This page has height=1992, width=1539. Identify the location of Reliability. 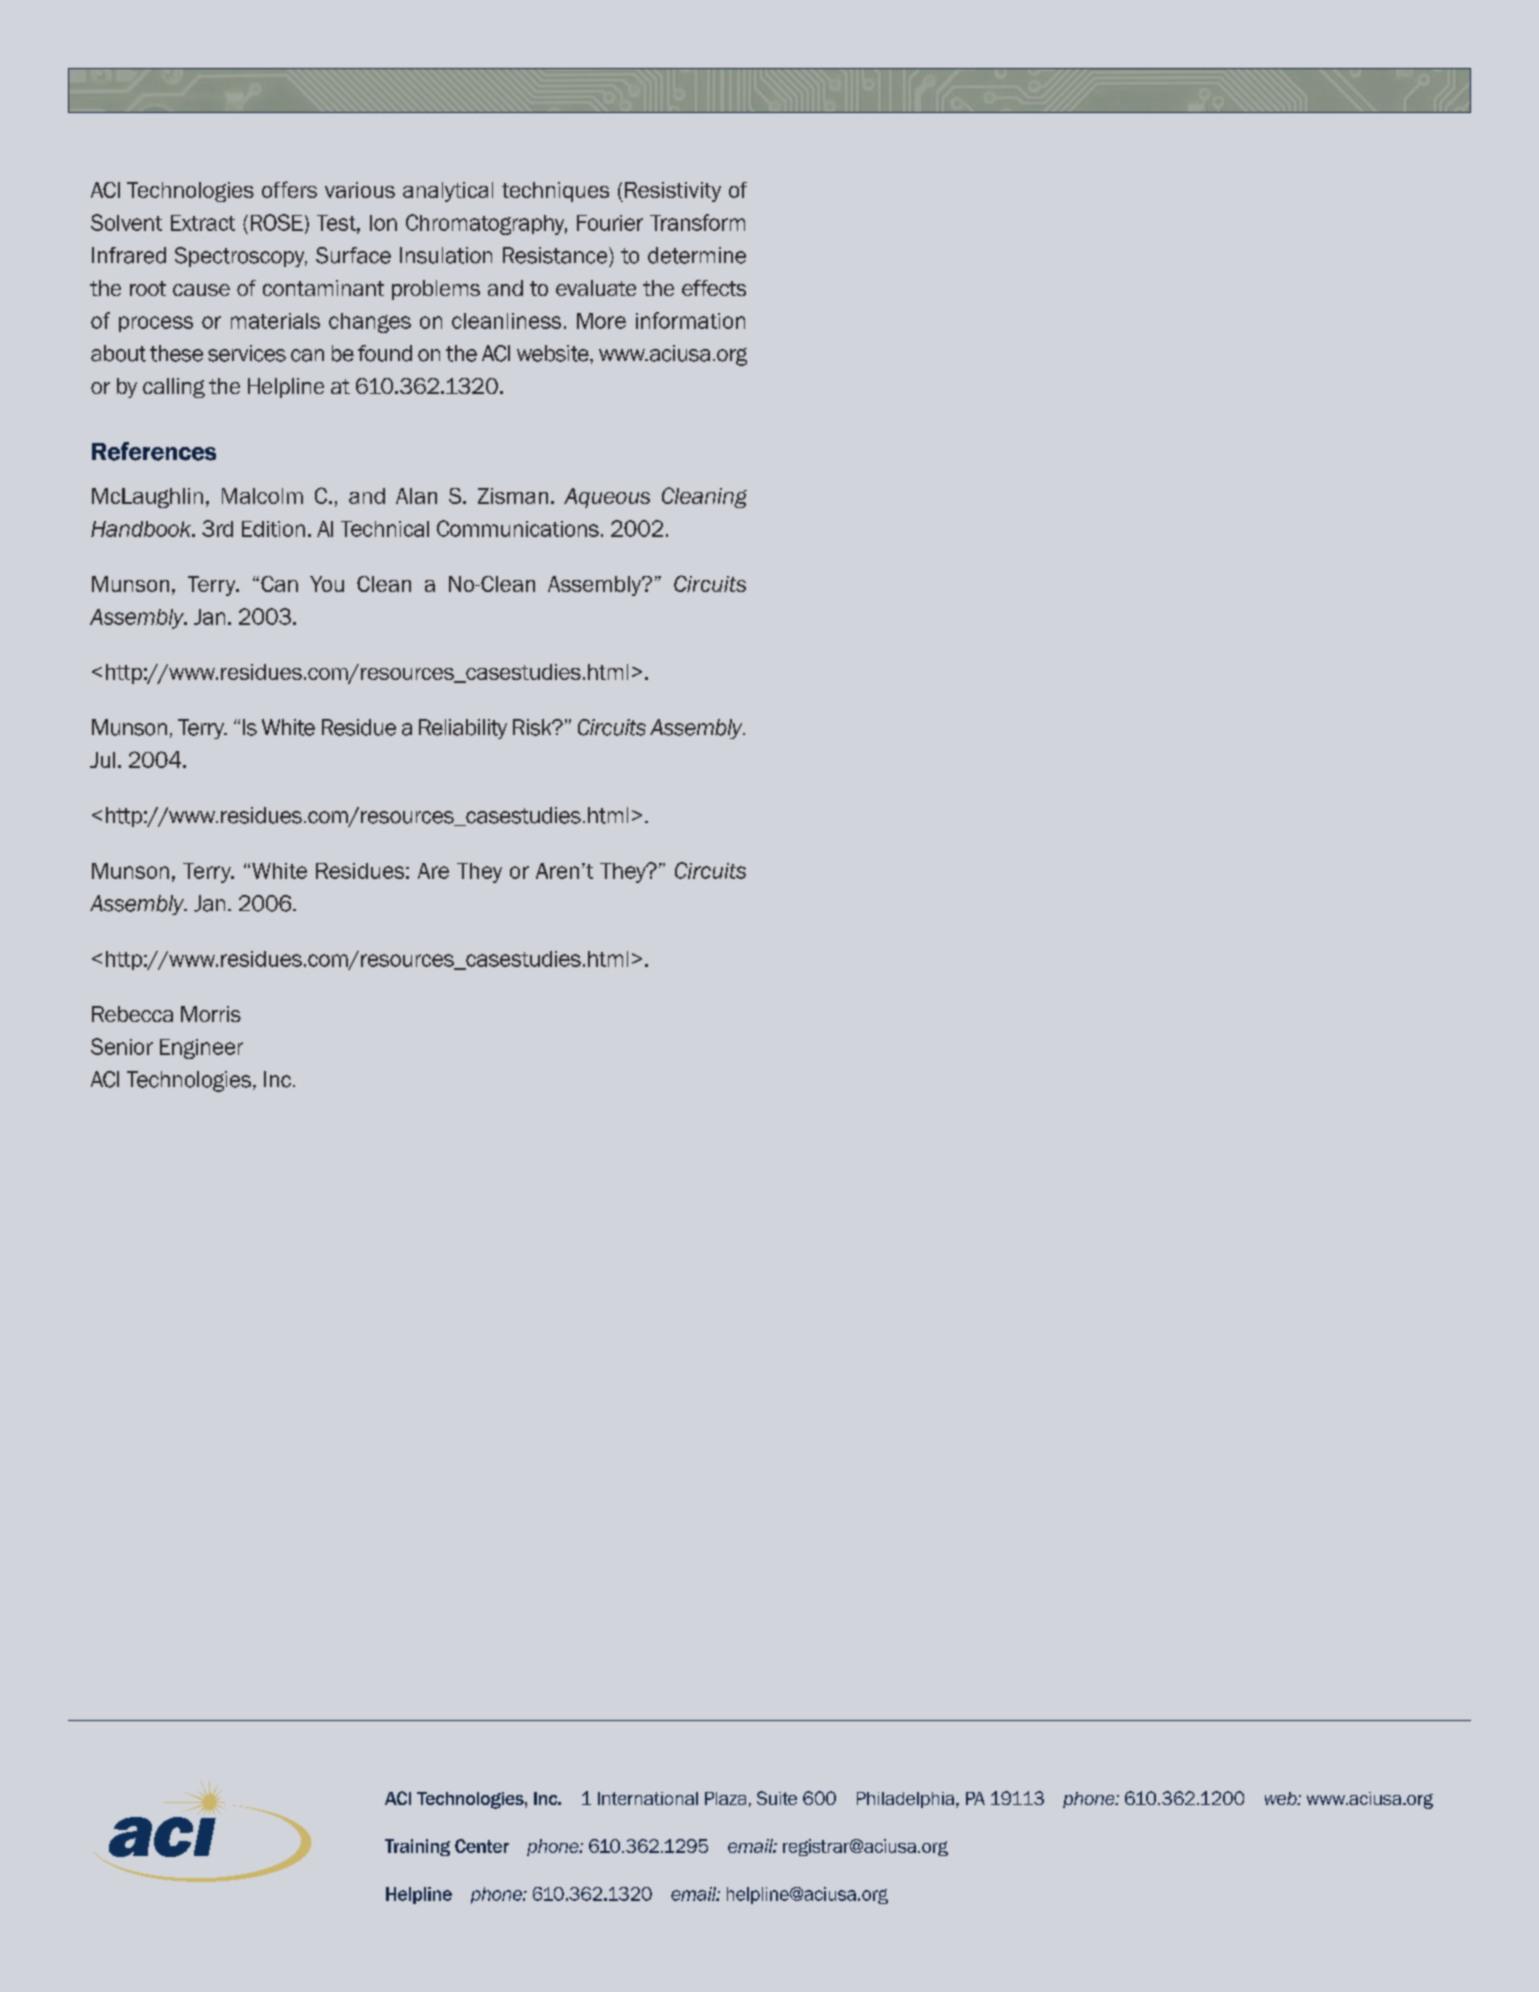
(463, 729).
